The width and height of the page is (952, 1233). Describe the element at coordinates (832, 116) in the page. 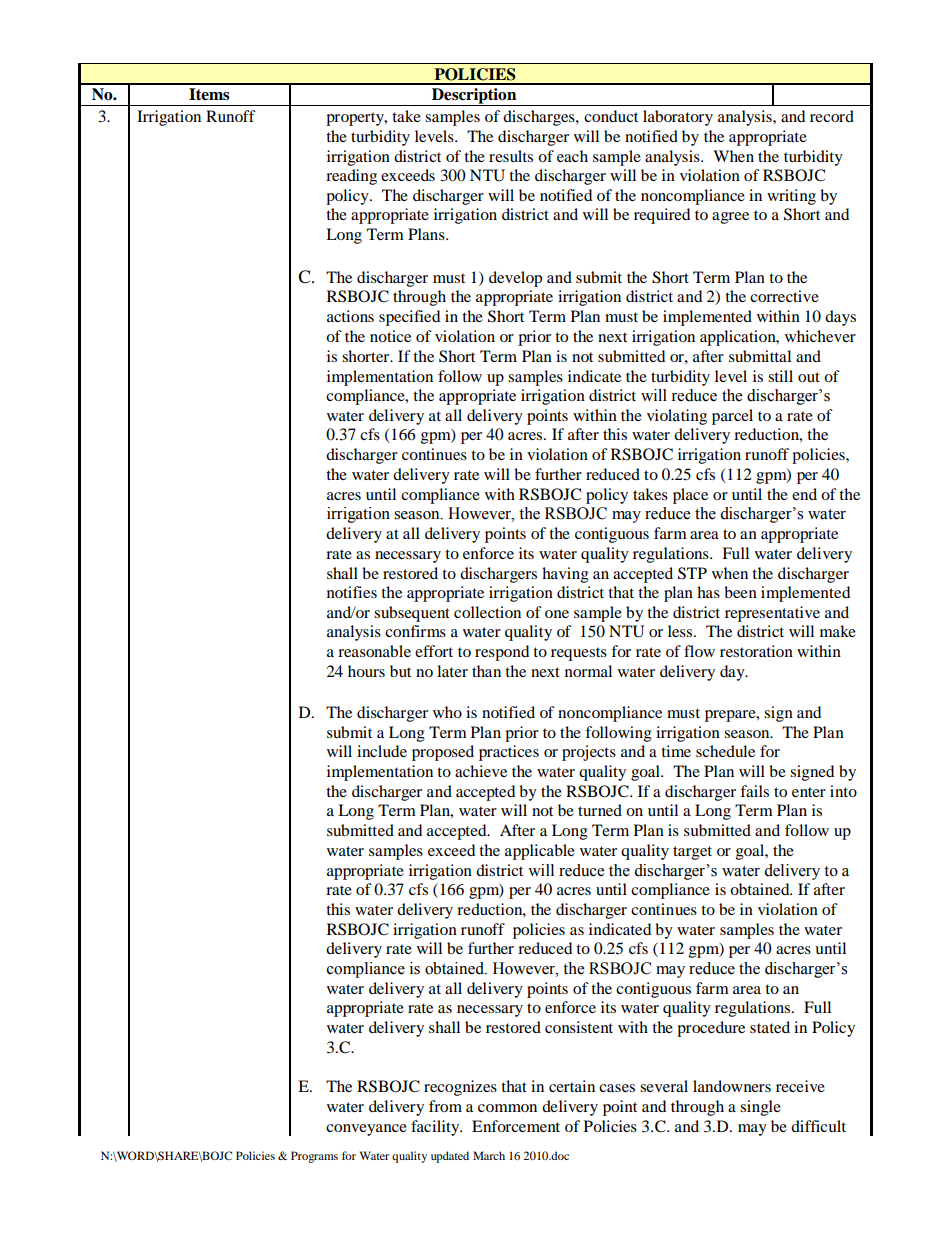

I see `record` at that location.
